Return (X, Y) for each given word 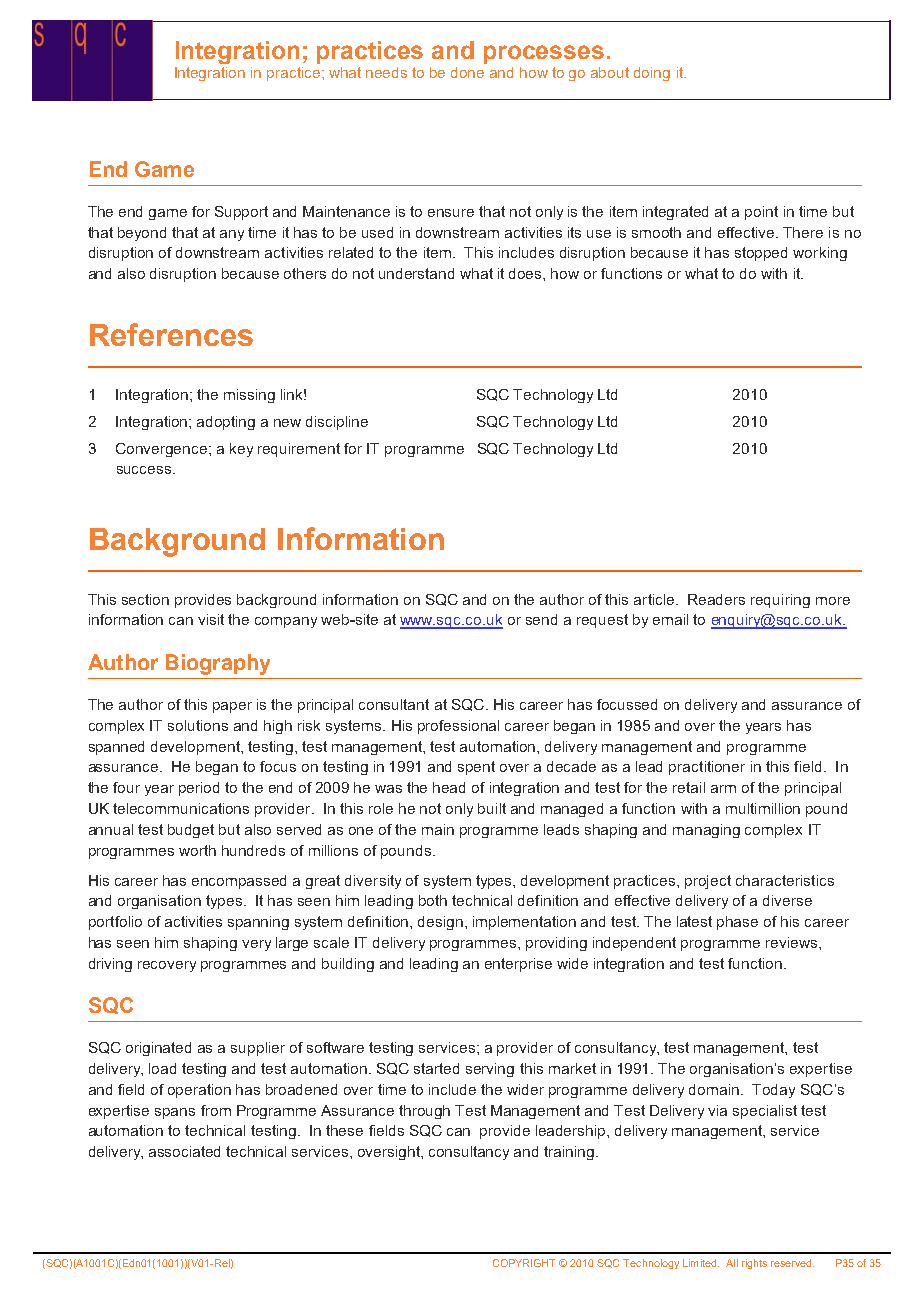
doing (652, 74)
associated (184, 1151)
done (467, 72)
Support (241, 213)
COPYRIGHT (524, 1263)
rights (754, 1264)
